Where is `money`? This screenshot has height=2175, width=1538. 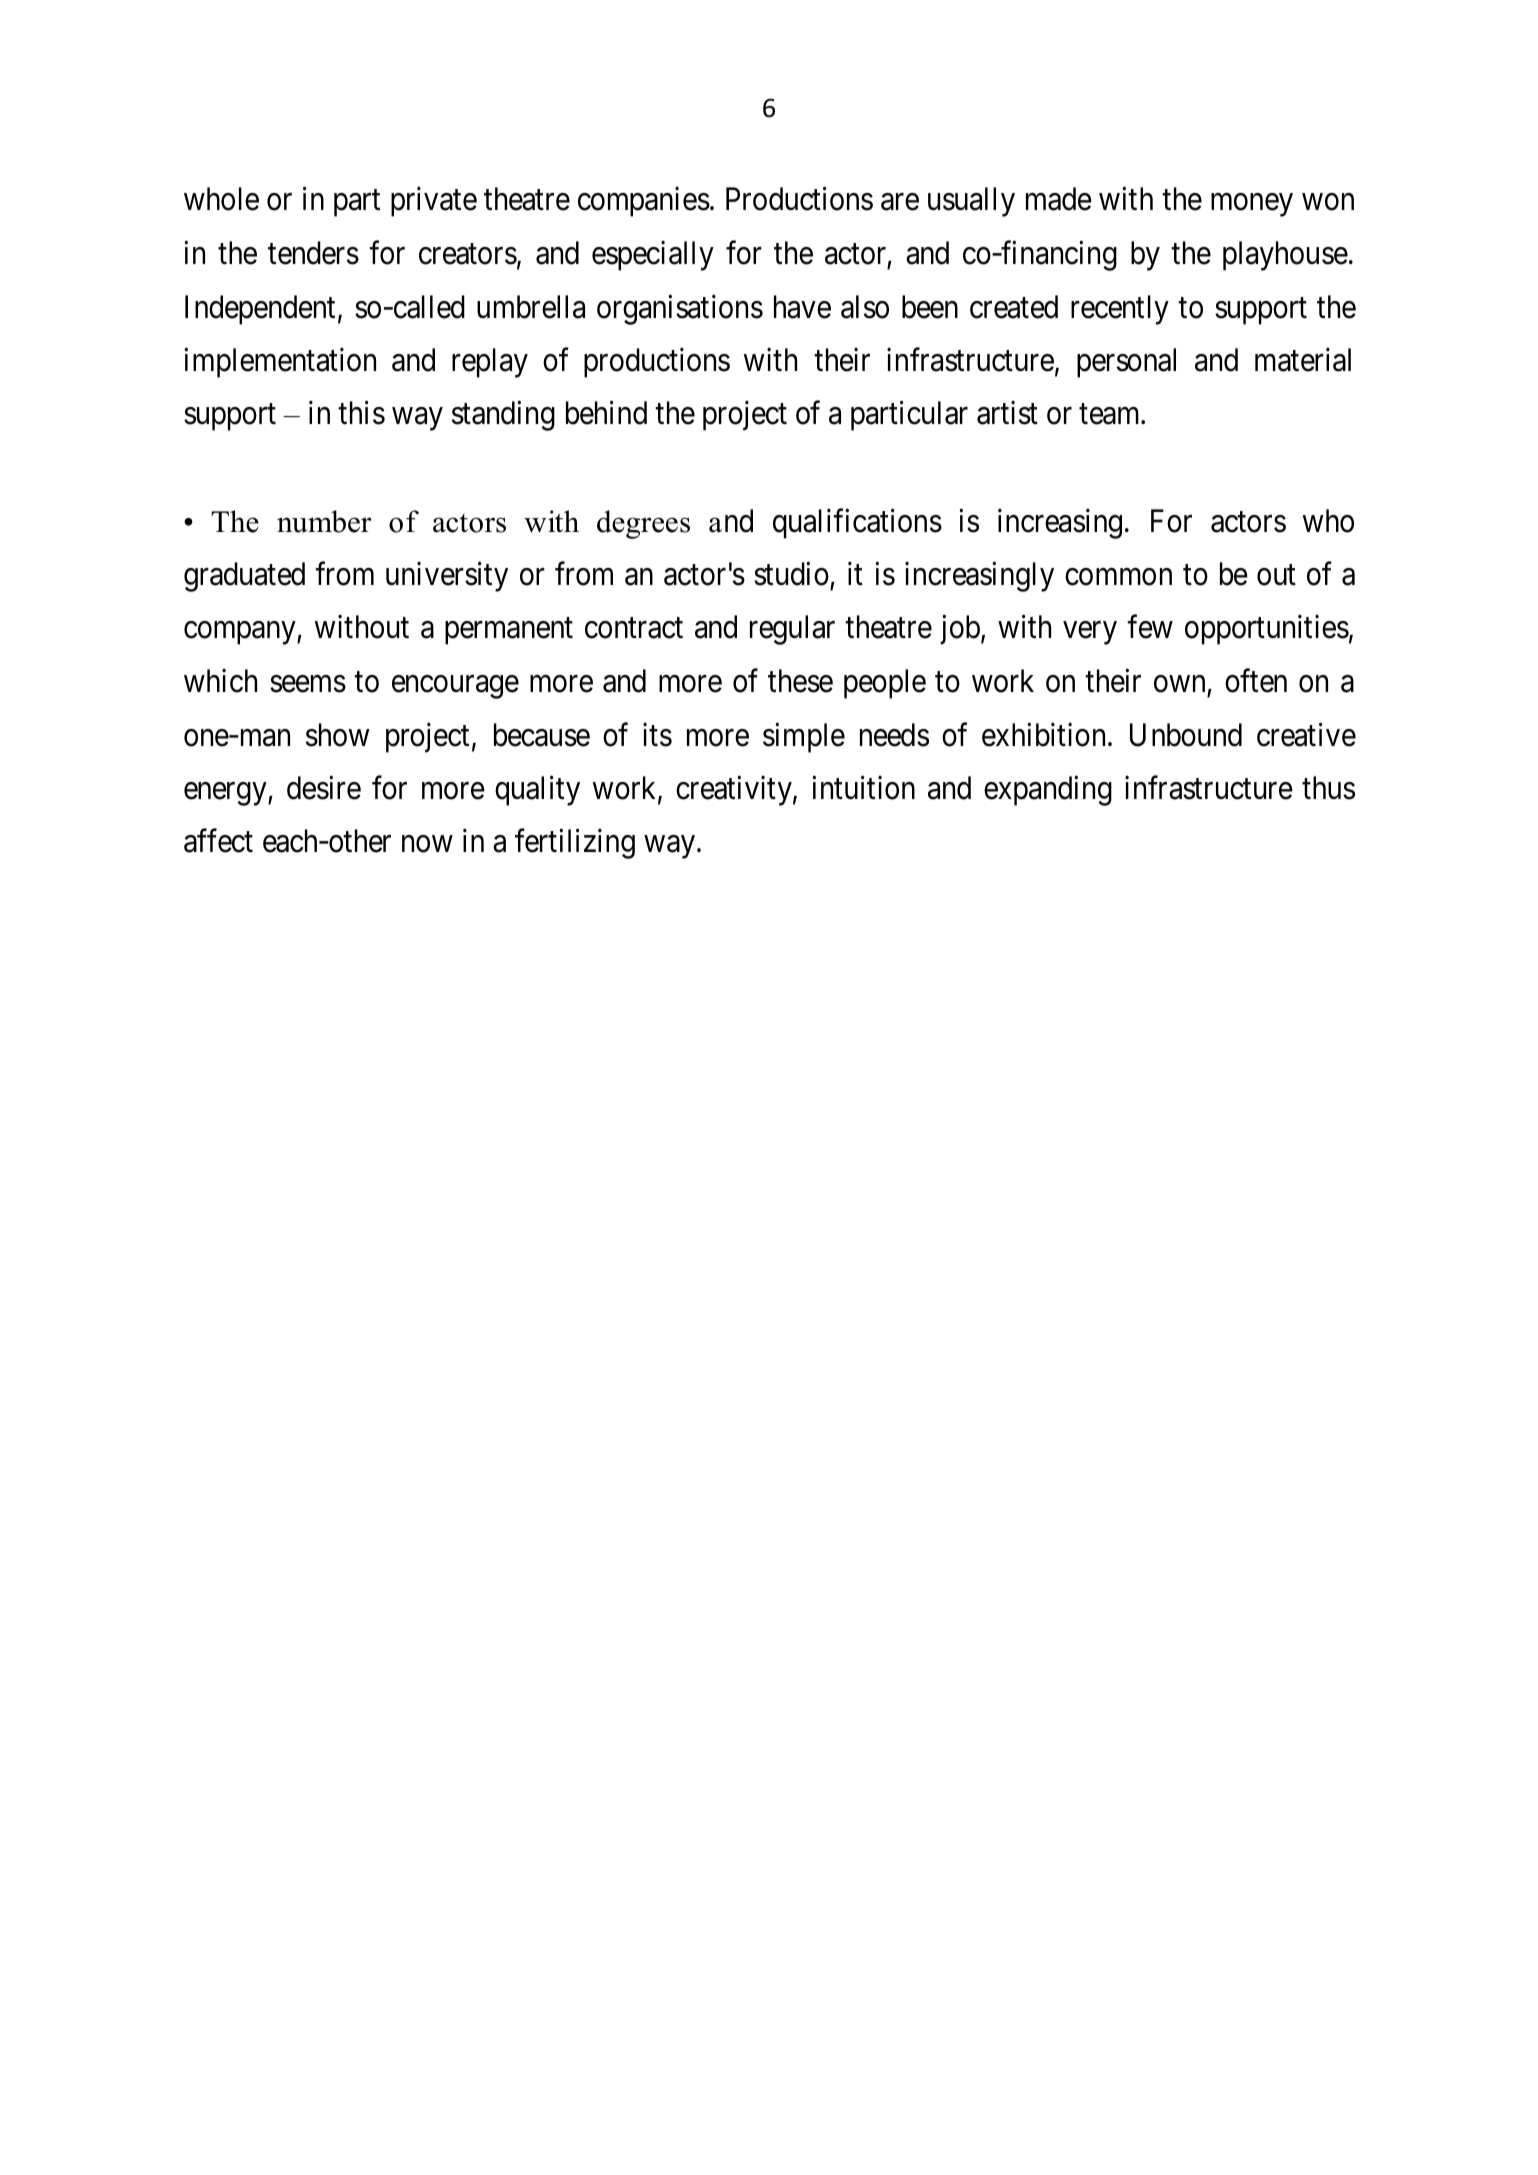
money is located at coordinates (1252, 205).
